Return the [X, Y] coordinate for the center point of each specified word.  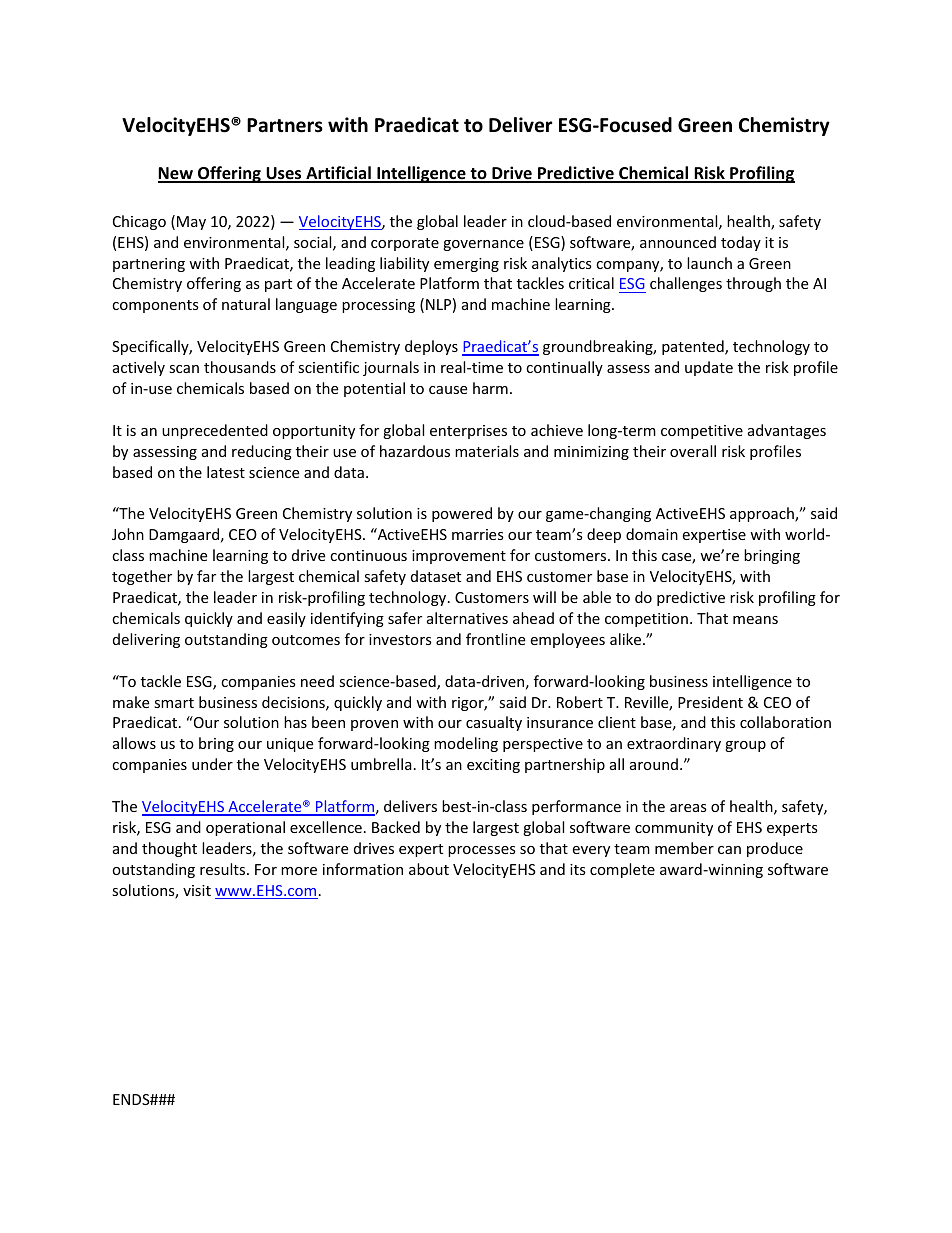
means [755, 620]
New [176, 174]
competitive [702, 432]
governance [483, 245]
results [224, 869]
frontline [495, 639]
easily [286, 619]
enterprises [468, 432]
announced [678, 242]
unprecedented [215, 431]
